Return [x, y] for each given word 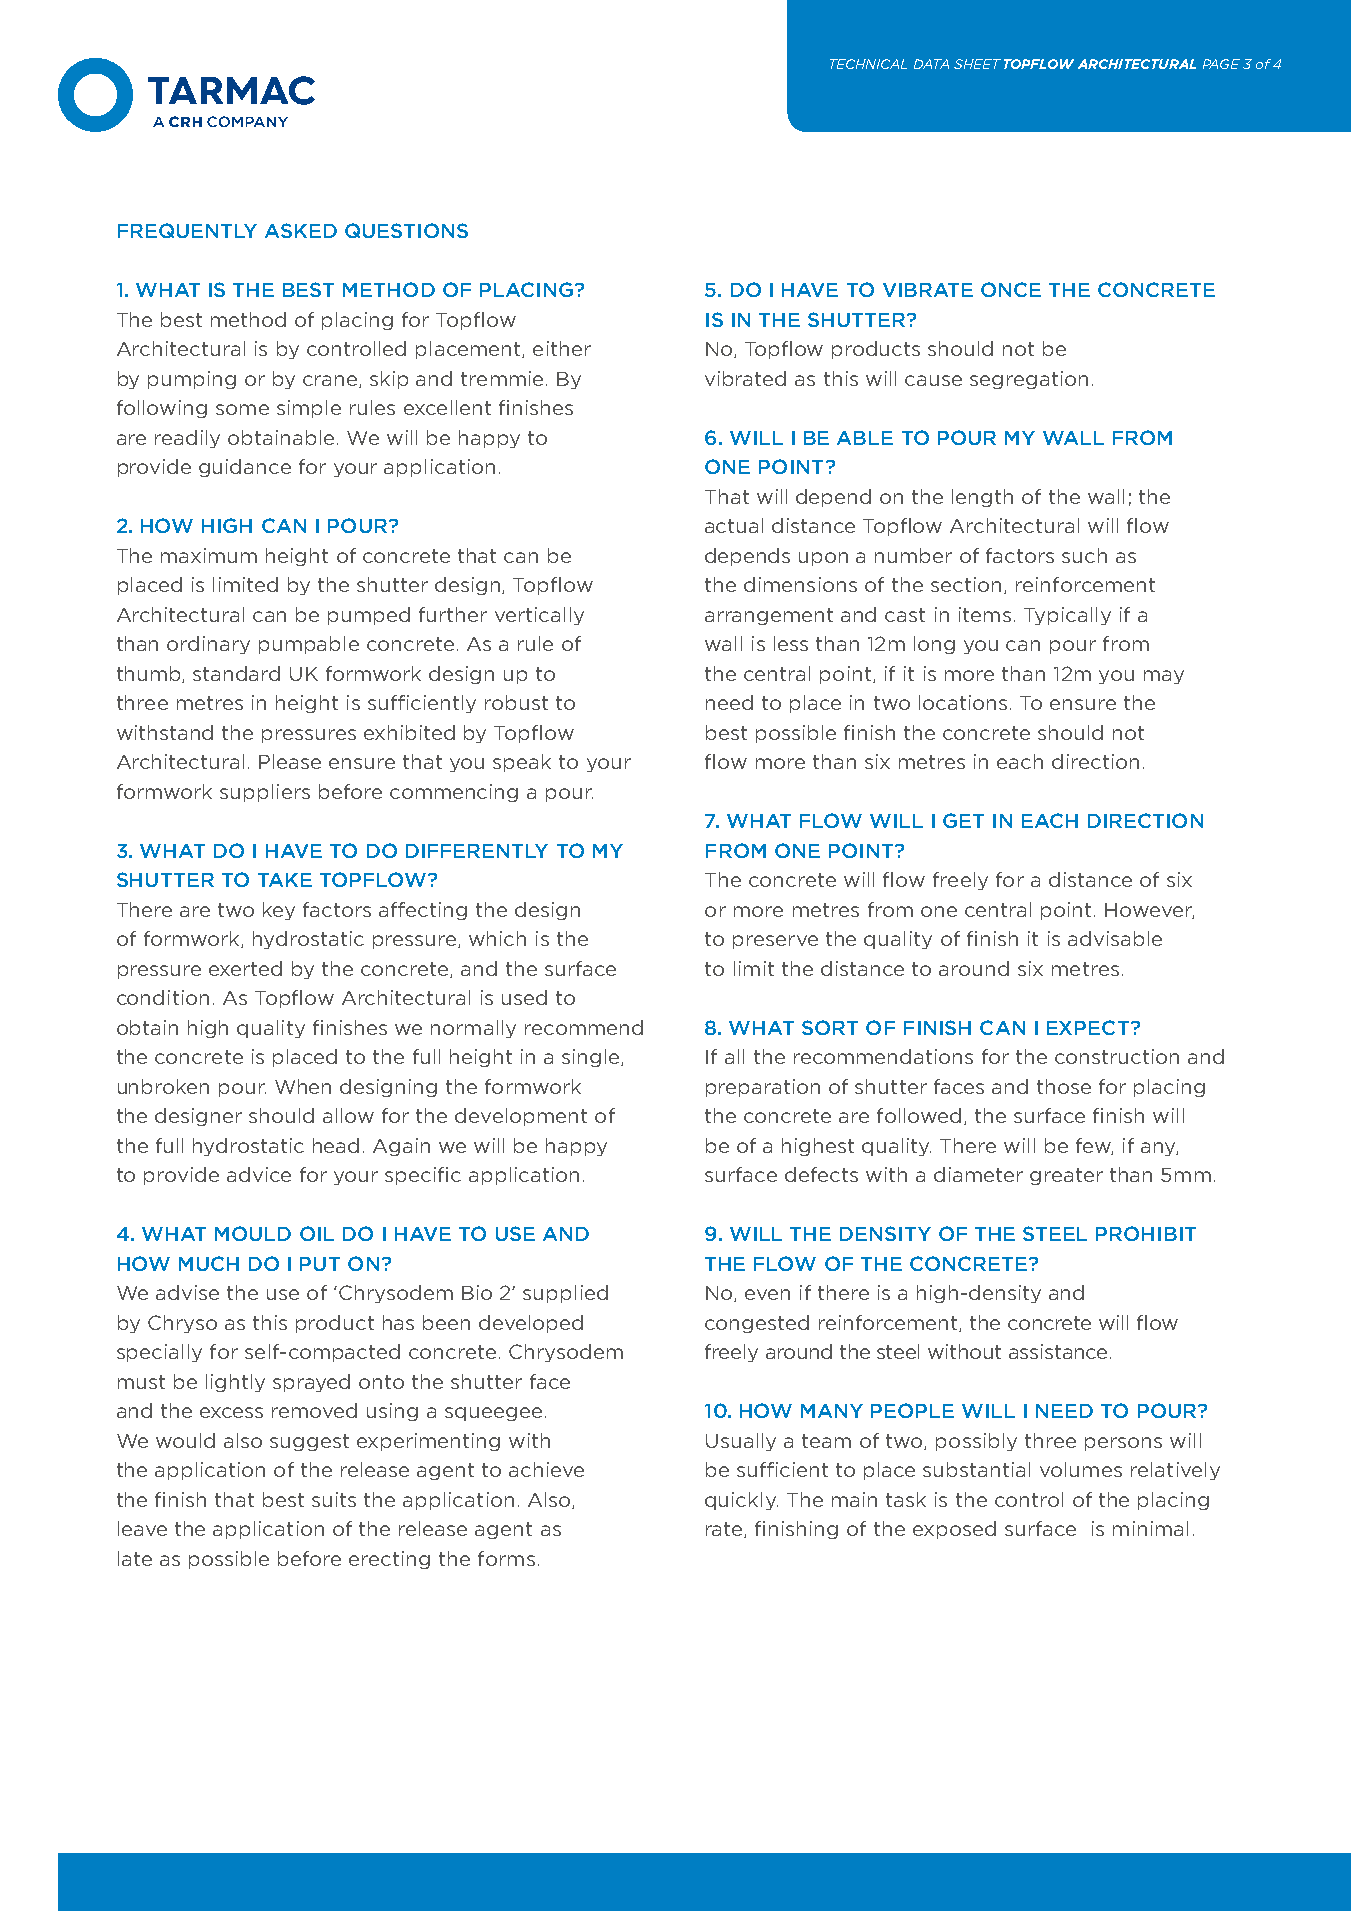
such [1084, 555]
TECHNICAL [868, 64]
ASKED [301, 230]
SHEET [977, 64]
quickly [741, 1501]
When [303, 1086]
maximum [209, 555]
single [592, 1058]
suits [334, 1499]
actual [734, 525]
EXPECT [1088, 1027]
